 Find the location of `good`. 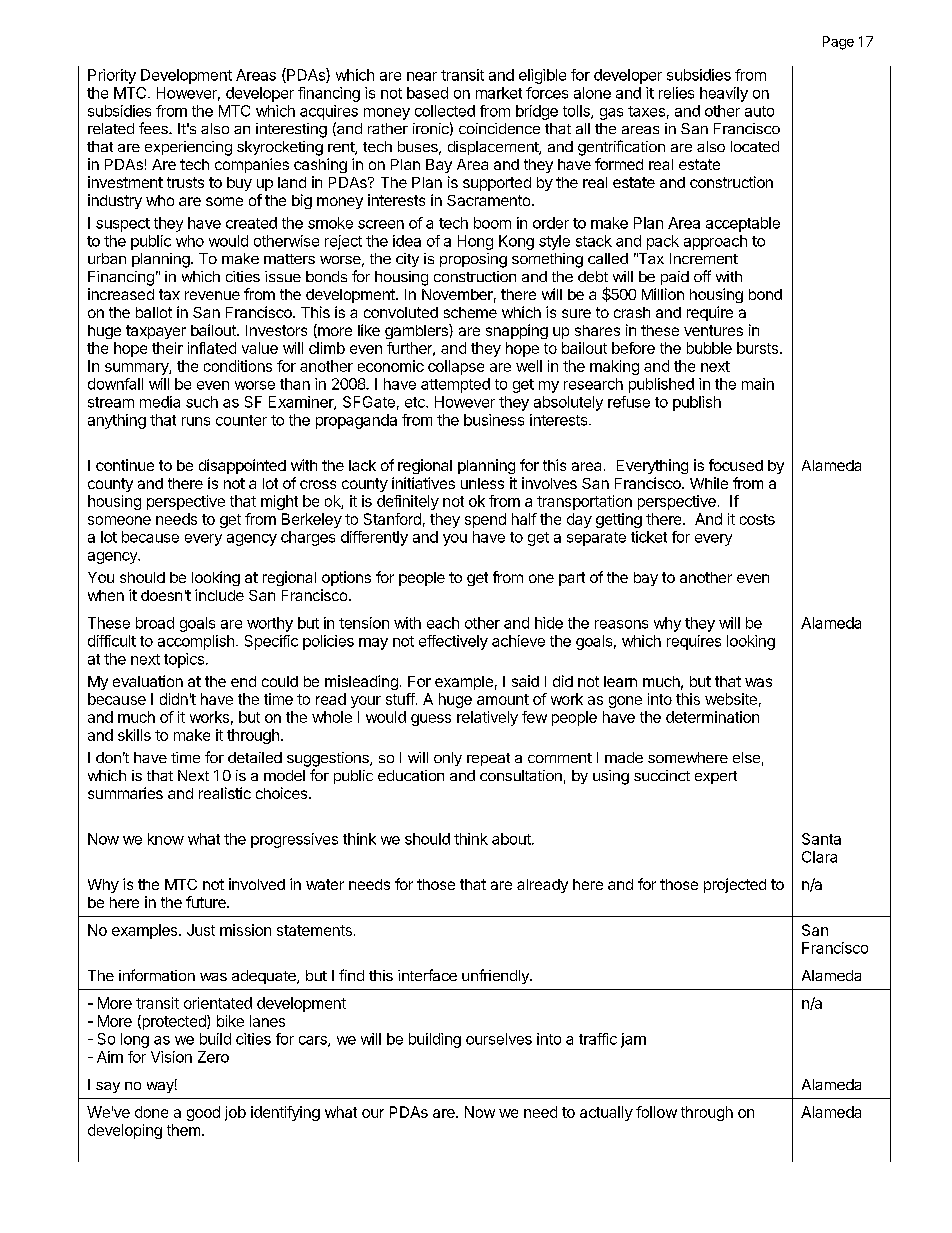

good is located at coordinates (203, 1113).
